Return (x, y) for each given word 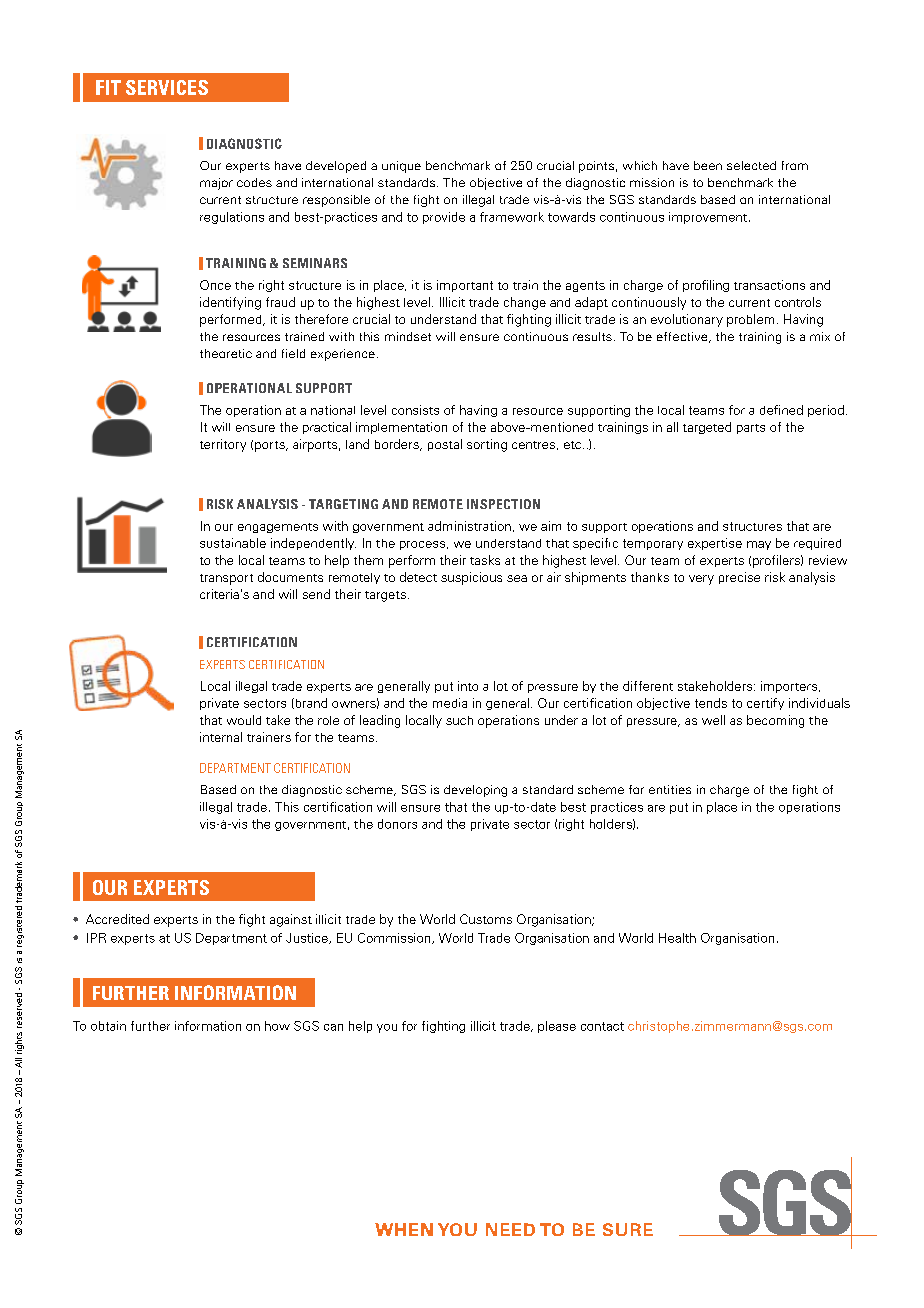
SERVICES (167, 87)
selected (751, 165)
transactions (769, 285)
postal (445, 445)
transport (226, 579)
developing (475, 791)
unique (401, 167)
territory (223, 445)
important (465, 286)
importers (790, 687)
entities (670, 789)
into (468, 686)
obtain (108, 1026)
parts (751, 429)
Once (215, 285)
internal (221, 737)
